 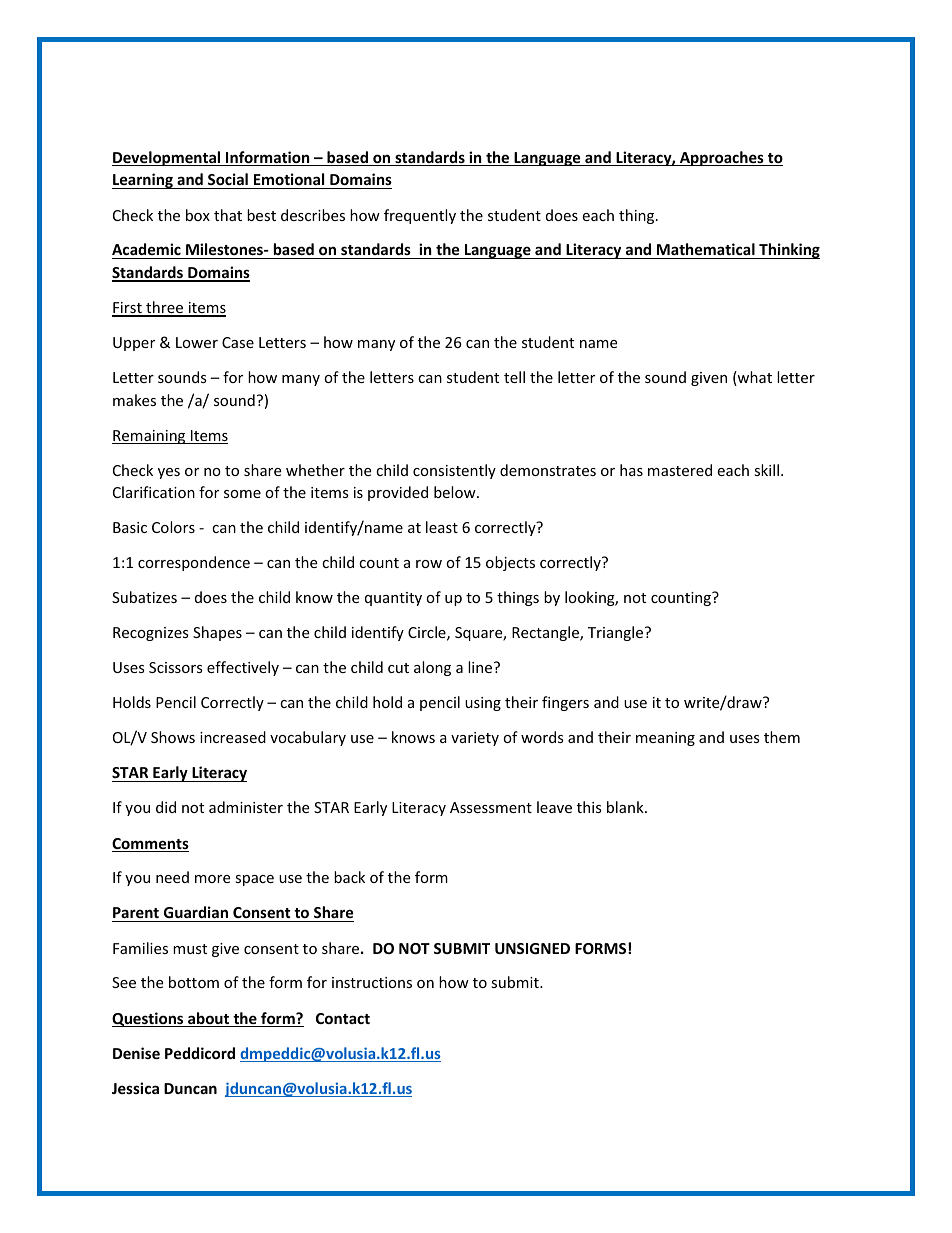 What do you see at coordinates (217, 633) in the screenshot?
I see `Shapes` at bounding box center [217, 633].
